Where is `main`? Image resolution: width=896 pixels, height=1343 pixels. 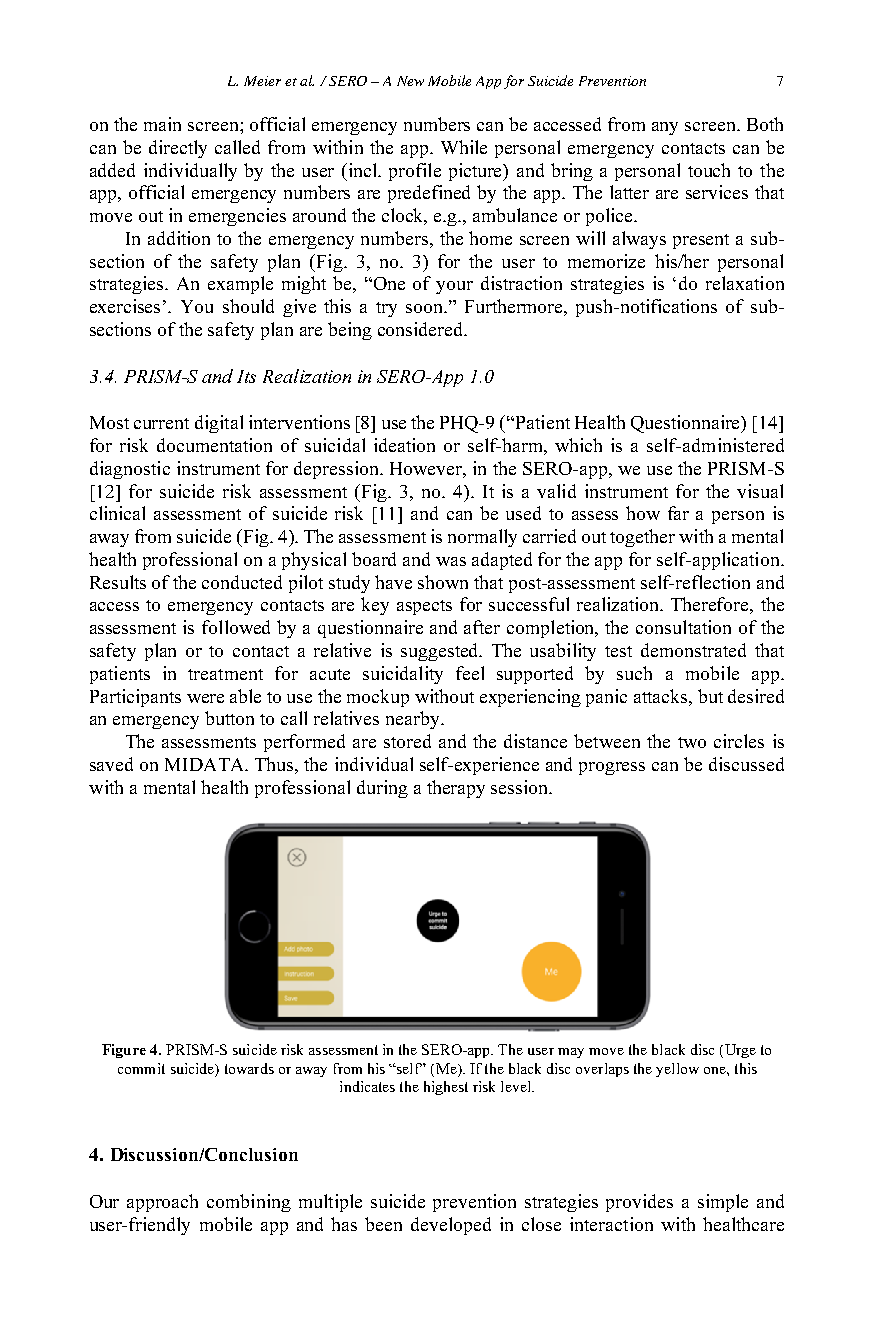 main is located at coordinates (162, 124).
